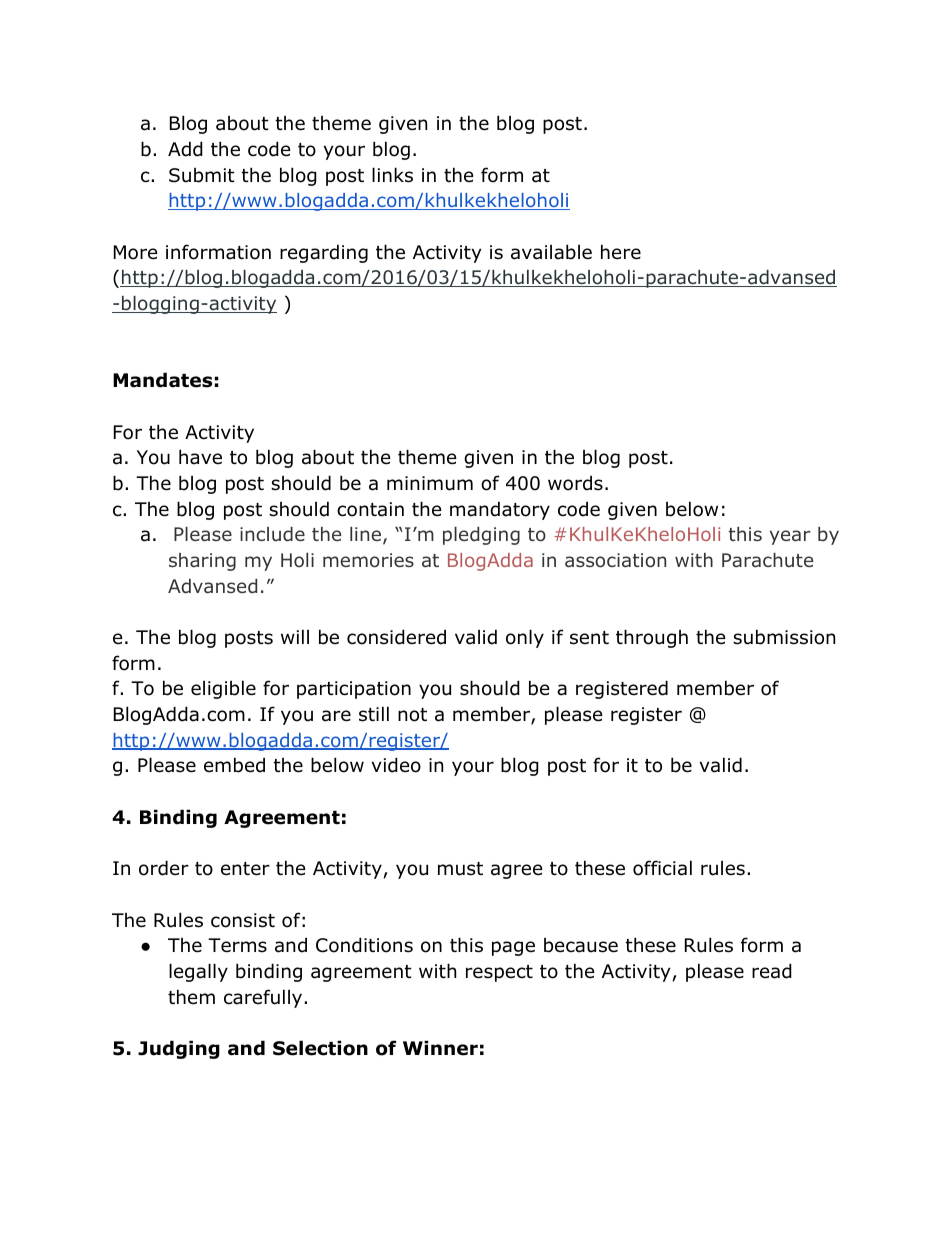 This document has width=952, height=1233. Describe the element at coordinates (223, 689) in the document. I see `eligible` at that location.
